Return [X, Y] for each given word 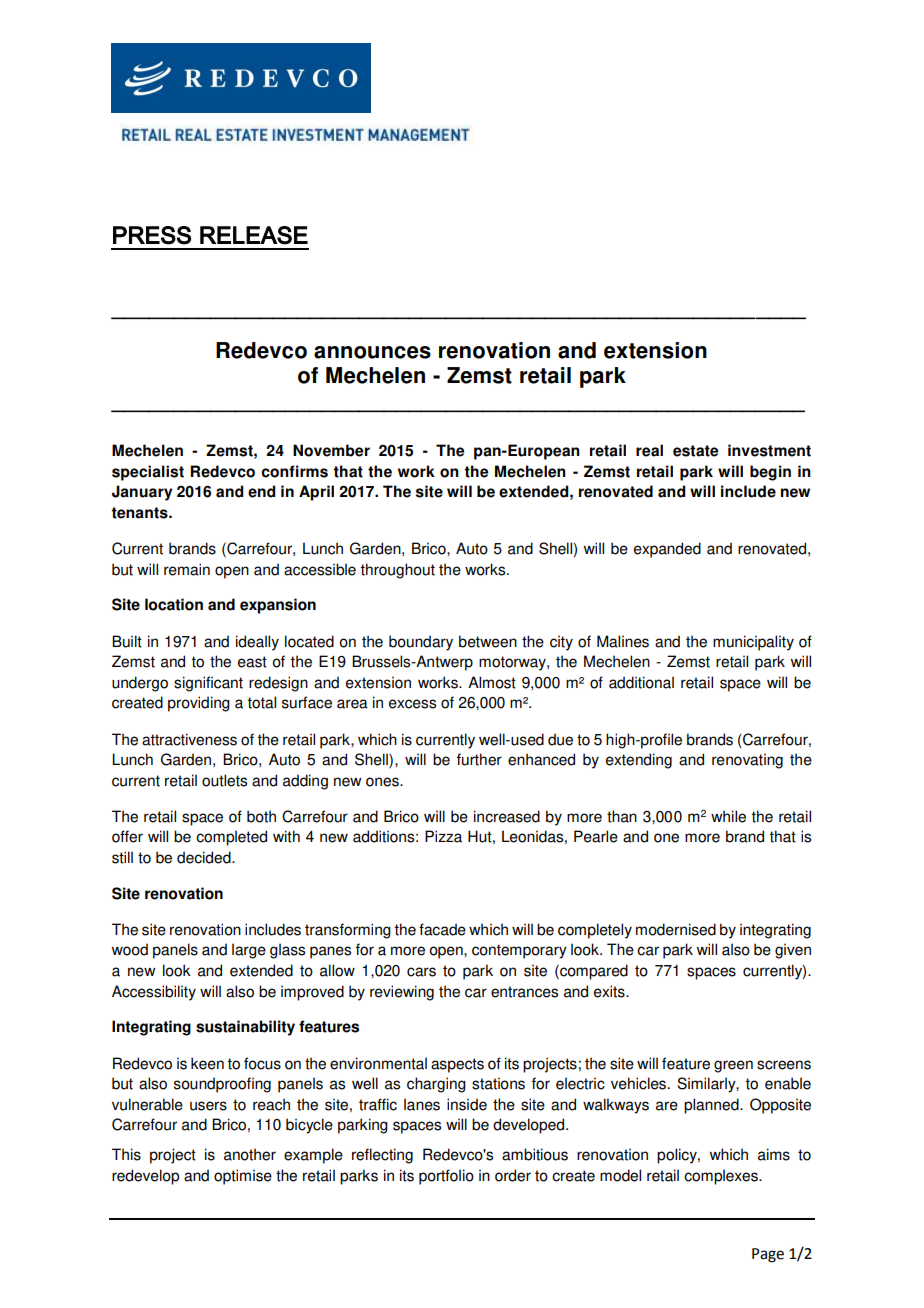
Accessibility [154, 993]
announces [372, 352]
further [479, 759]
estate [695, 451]
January [142, 493]
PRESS [152, 235]
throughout [397, 571]
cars [421, 972]
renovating [747, 761]
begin [770, 473]
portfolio [446, 1177]
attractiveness [189, 739]
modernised [676, 929]
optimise [243, 1177]
